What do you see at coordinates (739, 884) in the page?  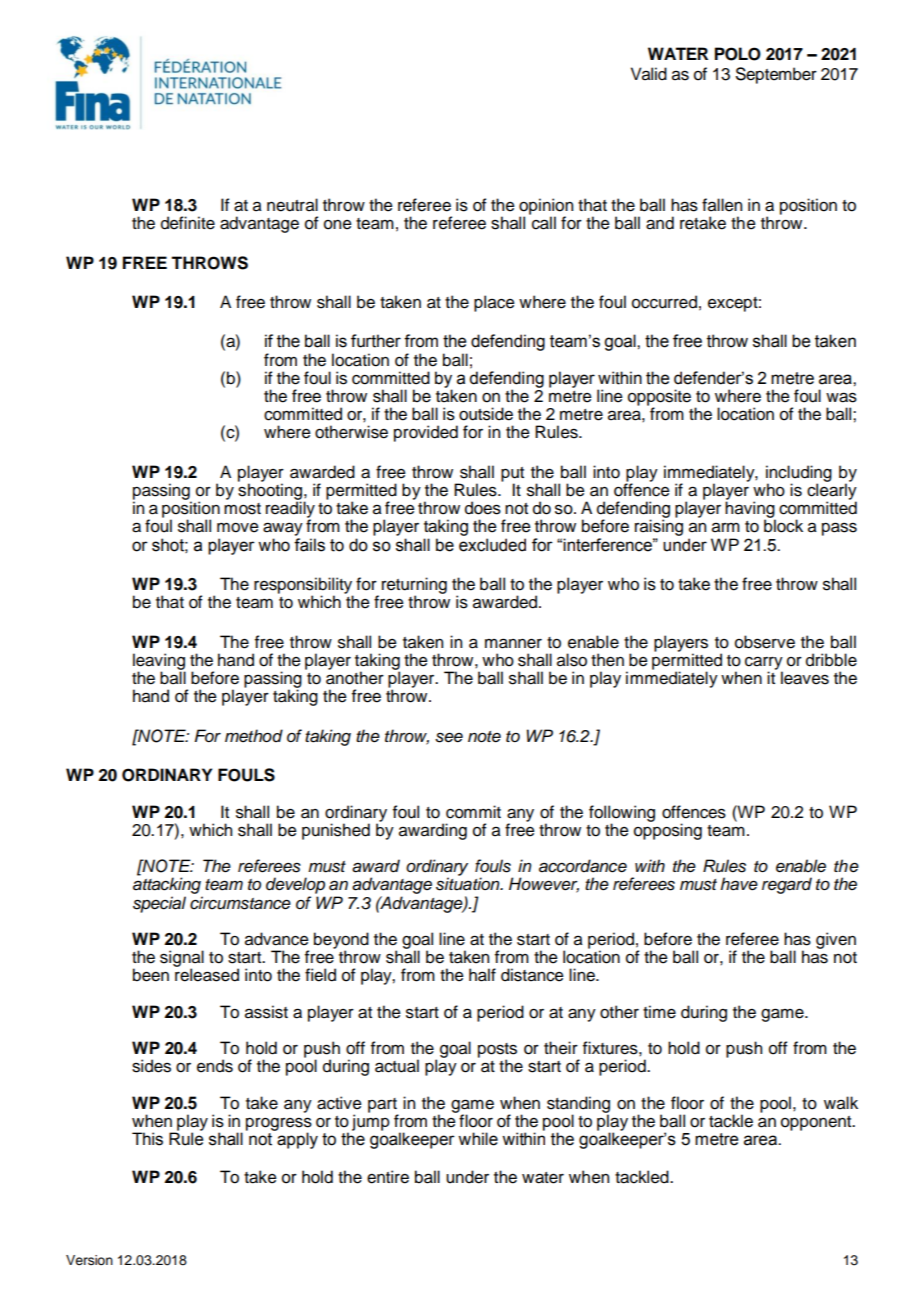 I see `have` at bounding box center [739, 884].
